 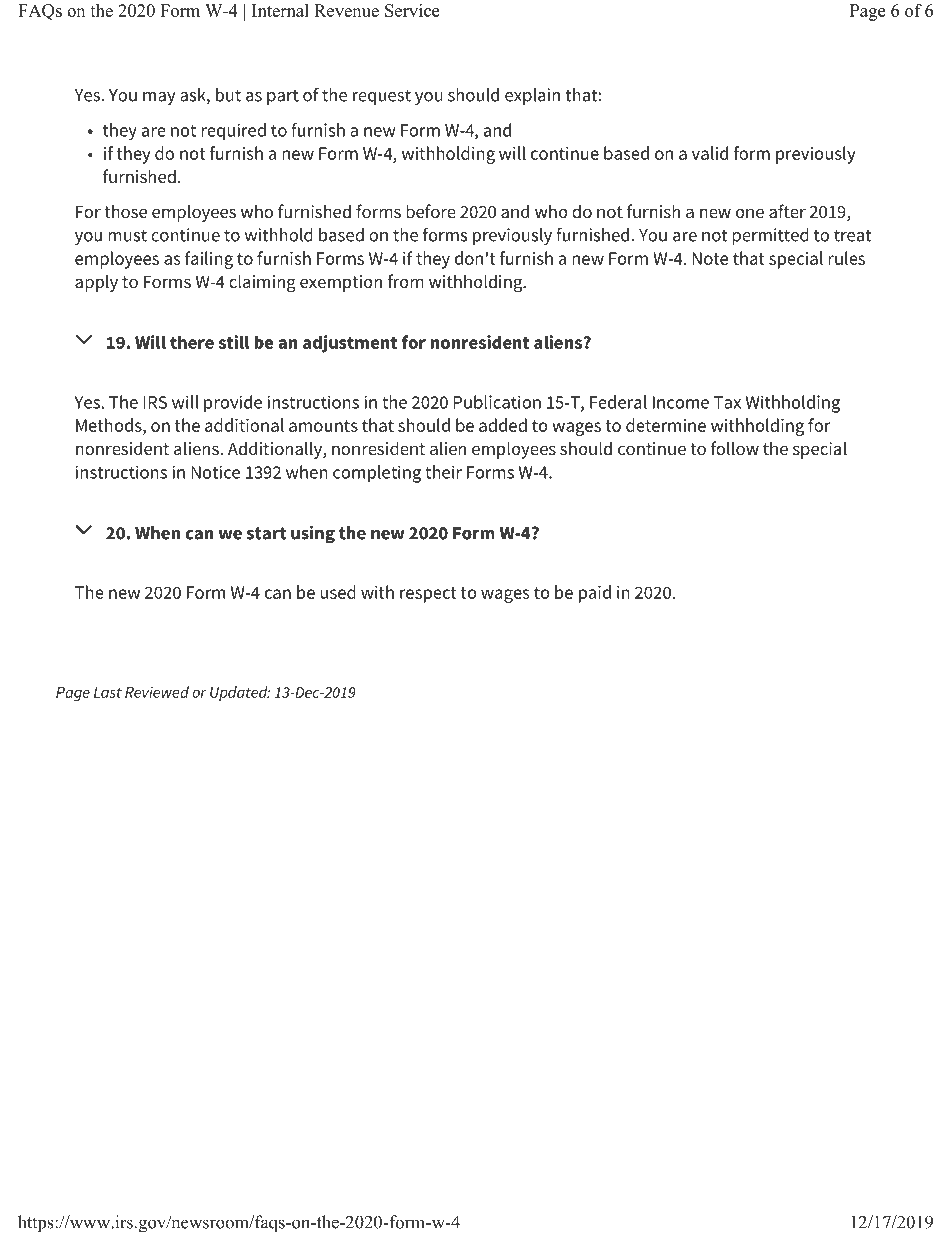 I want to click on before, so click(x=431, y=211).
